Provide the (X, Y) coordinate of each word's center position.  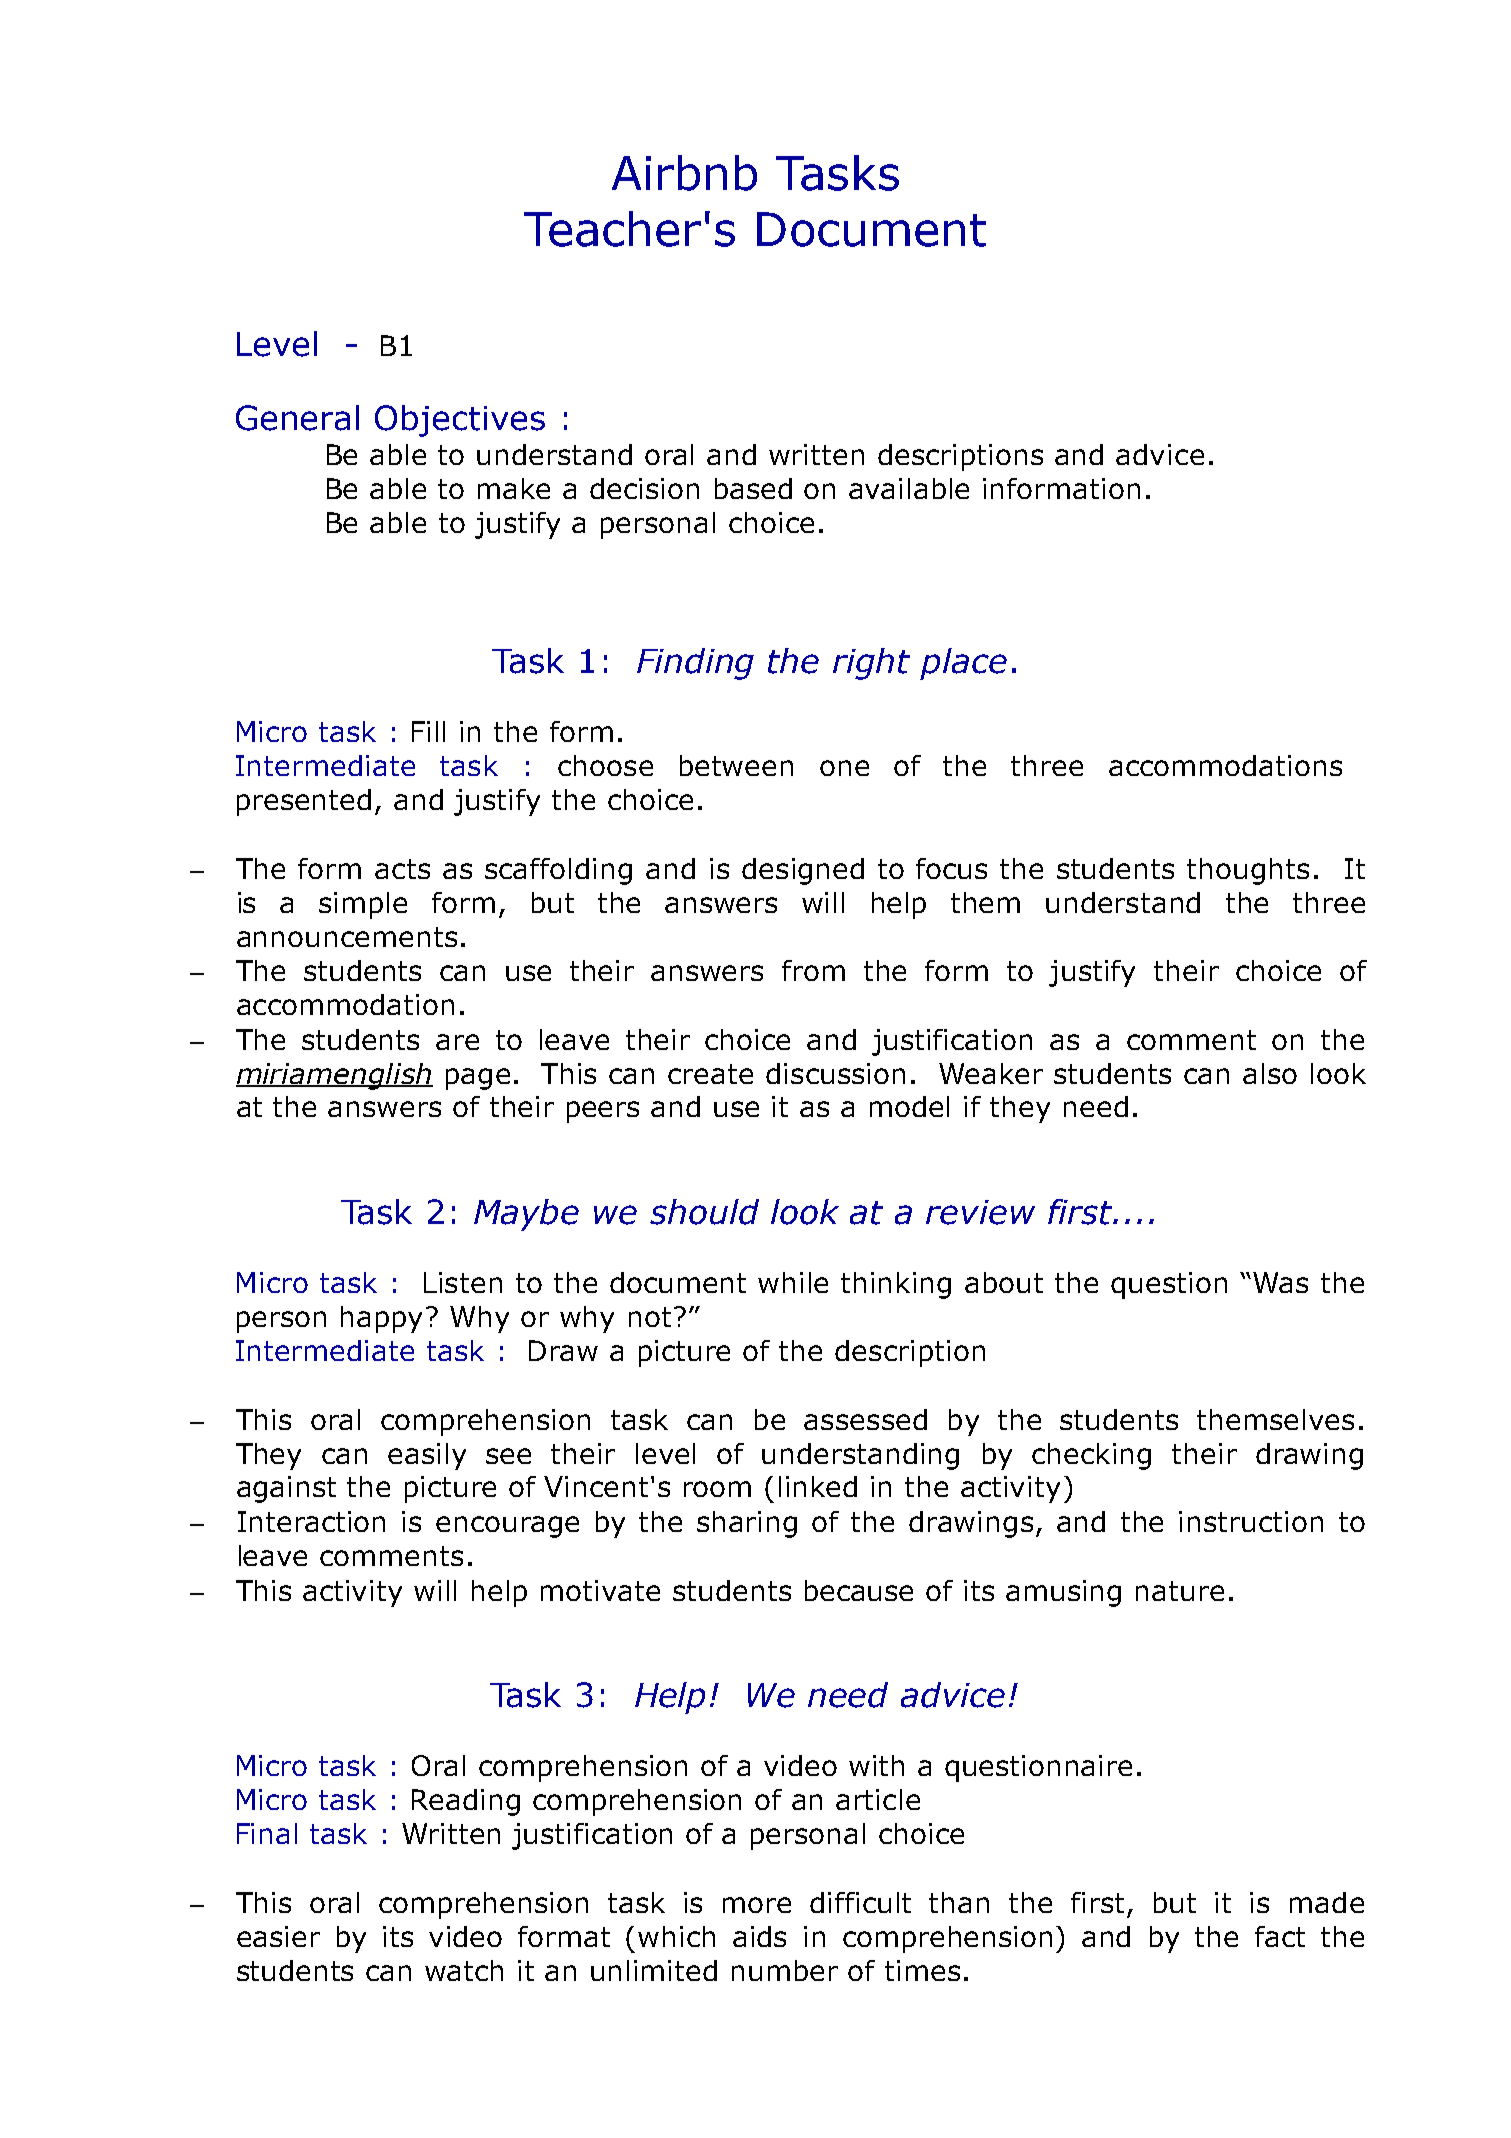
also (1270, 1073)
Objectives (460, 421)
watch (464, 1970)
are (457, 1042)
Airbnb (684, 173)
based (753, 488)
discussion (835, 1073)
